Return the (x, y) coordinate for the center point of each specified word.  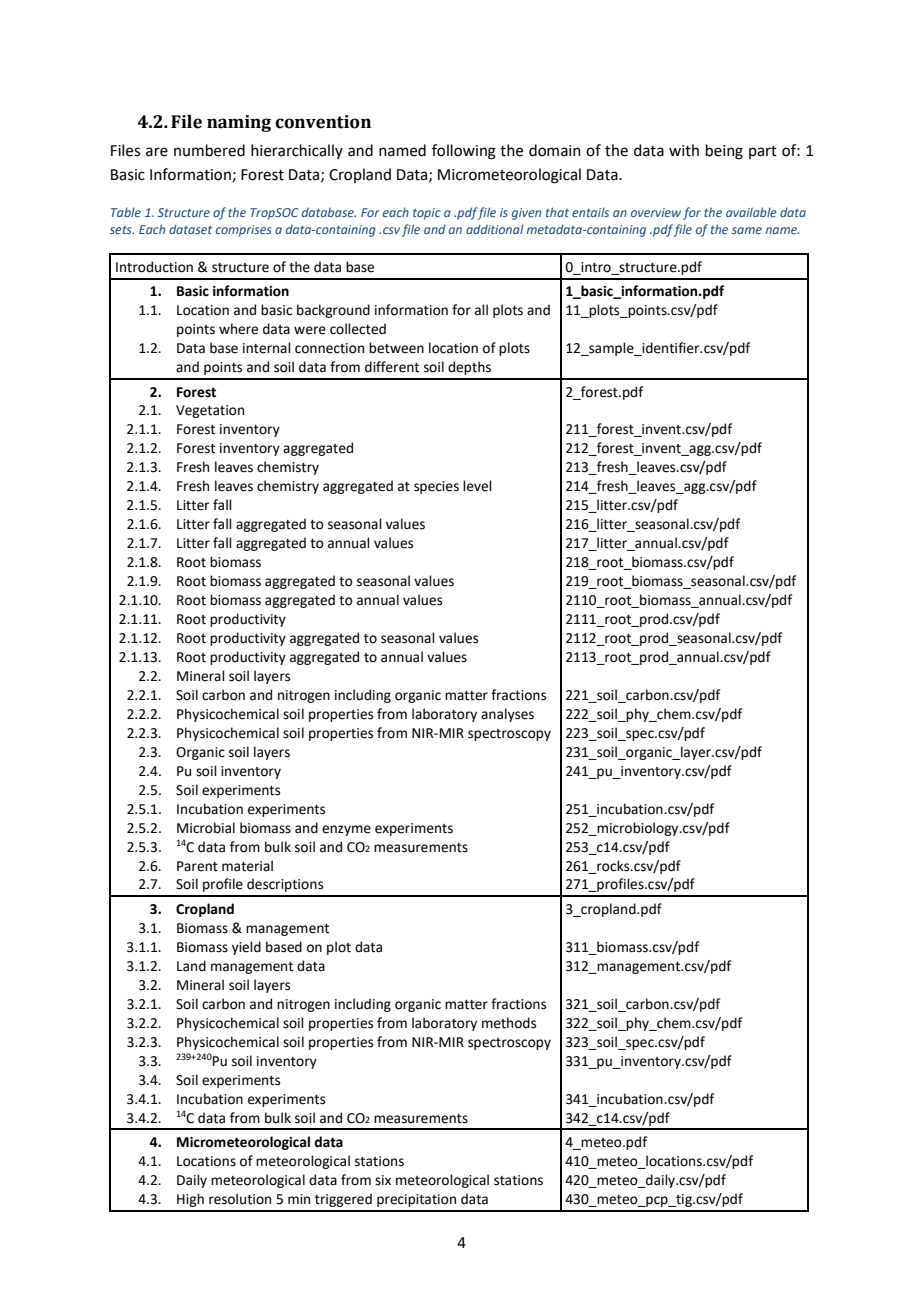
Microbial (206, 828)
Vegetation (210, 411)
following (464, 152)
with (684, 150)
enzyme (346, 830)
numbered (209, 150)
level (477, 486)
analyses (507, 715)
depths (469, 368)
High (190, 1200)
